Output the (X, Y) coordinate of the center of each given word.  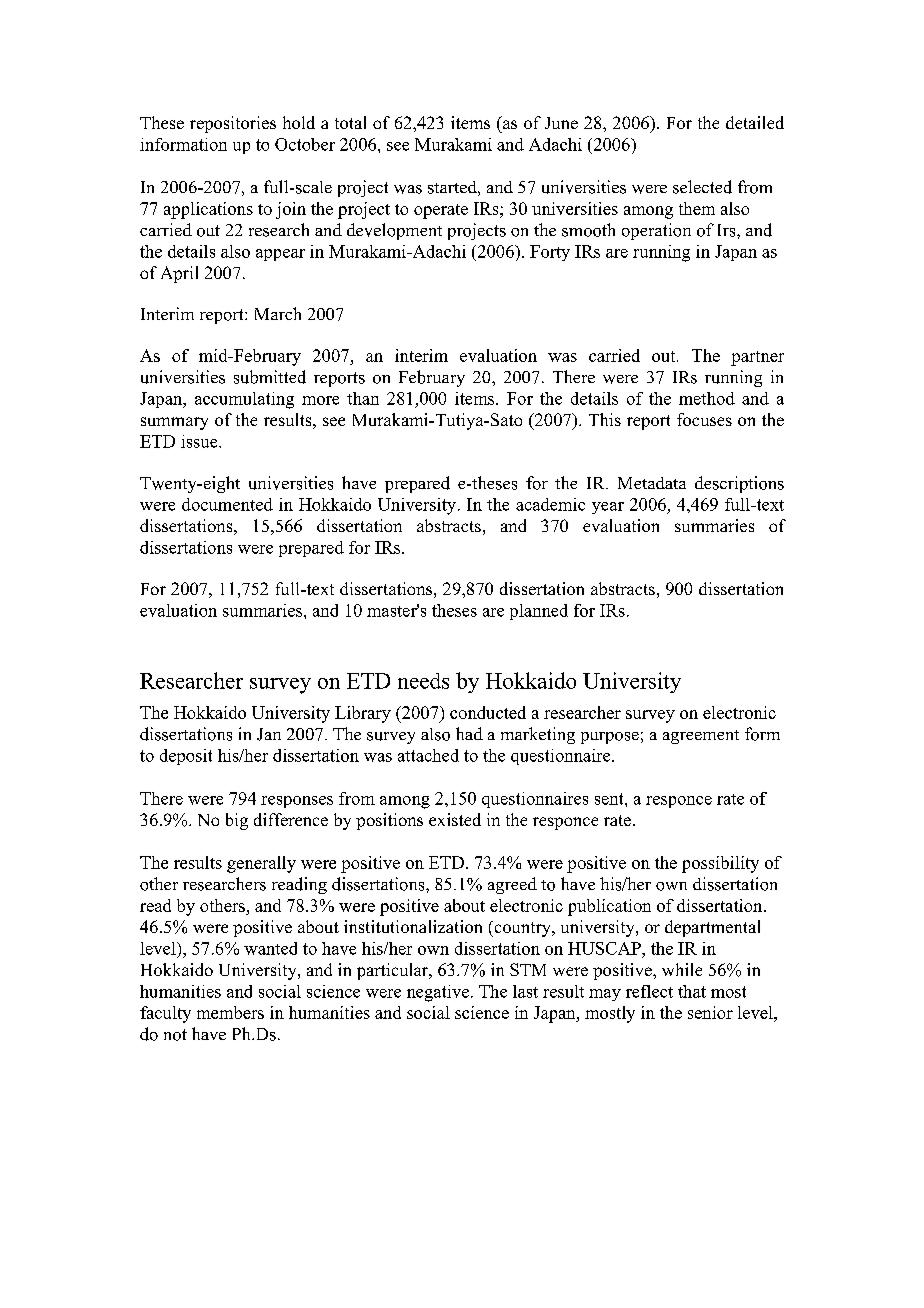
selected (702, 187)
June (561, 123)
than (363, 398)
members (230, 1012)
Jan (269, 734)
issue (200, 441)
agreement (701, 737)
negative (438, 993)
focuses (704, 419)
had (469, 733)
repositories (233, 124)
